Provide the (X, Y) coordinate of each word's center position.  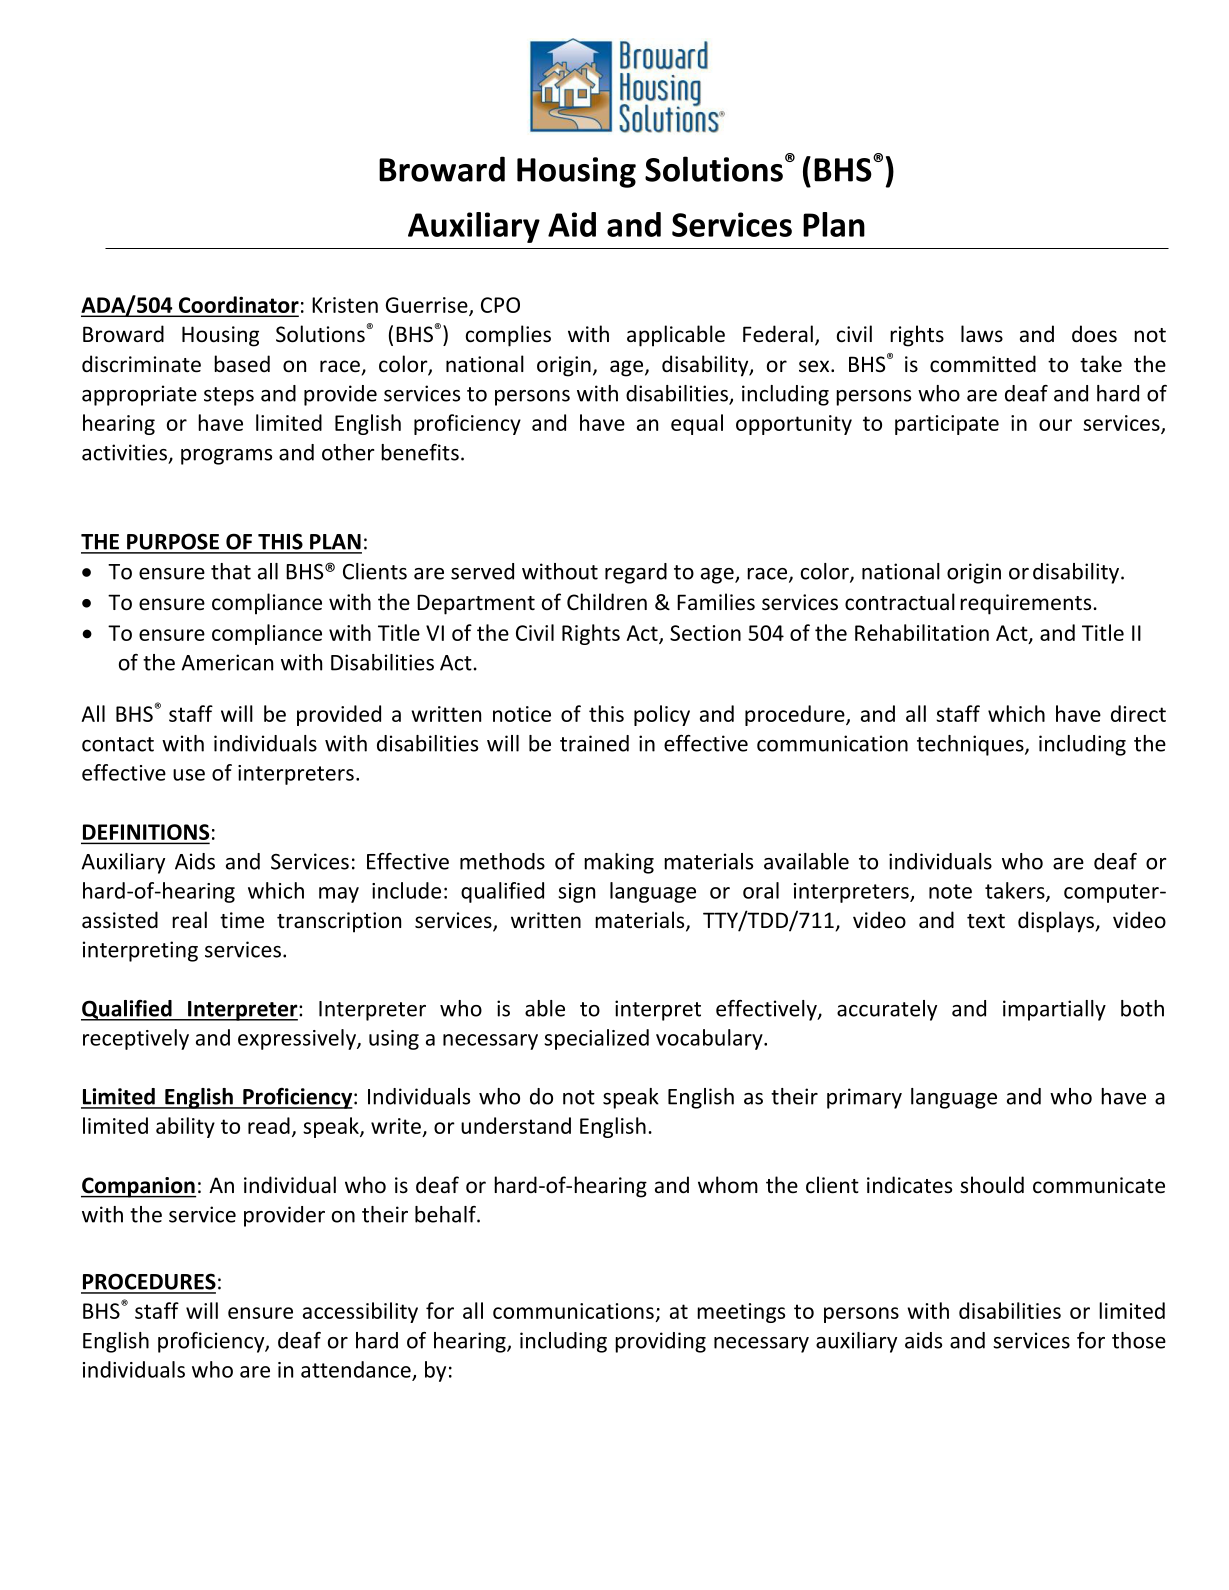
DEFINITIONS (145, 833)
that (231, 571)
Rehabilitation (922, 632)
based (242, 364)
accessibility (360, 1312)
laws (982, 333)
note (950, 891)
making (619, 863)
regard (636, 573)
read (269, 1125)
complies (508, 336)
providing (660, 1342)
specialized (596, 1039)
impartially (1054, 1010)
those (1139, 1340)
